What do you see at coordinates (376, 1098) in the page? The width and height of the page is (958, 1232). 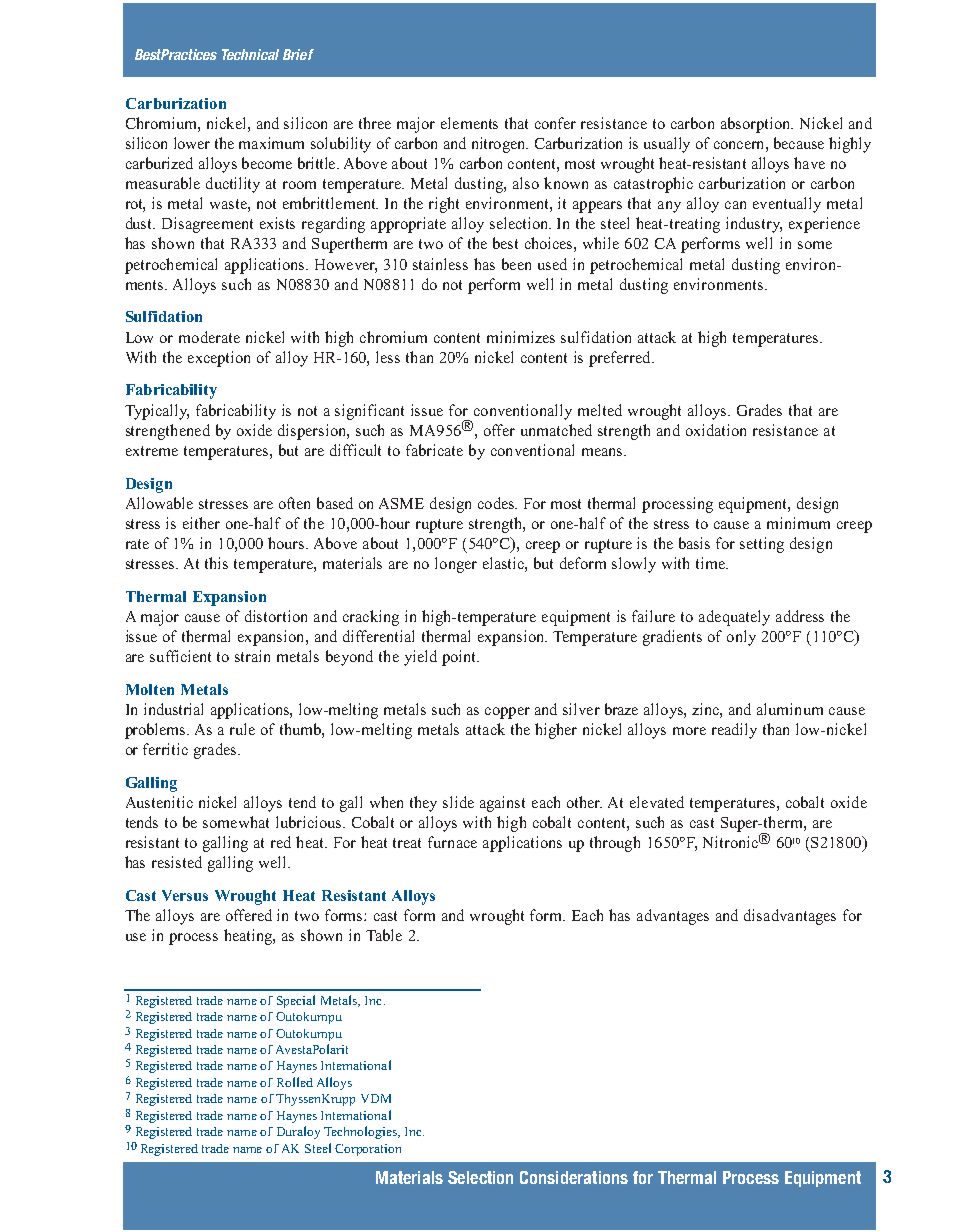 I see `VDM` at bounding box center [376, 1098].
